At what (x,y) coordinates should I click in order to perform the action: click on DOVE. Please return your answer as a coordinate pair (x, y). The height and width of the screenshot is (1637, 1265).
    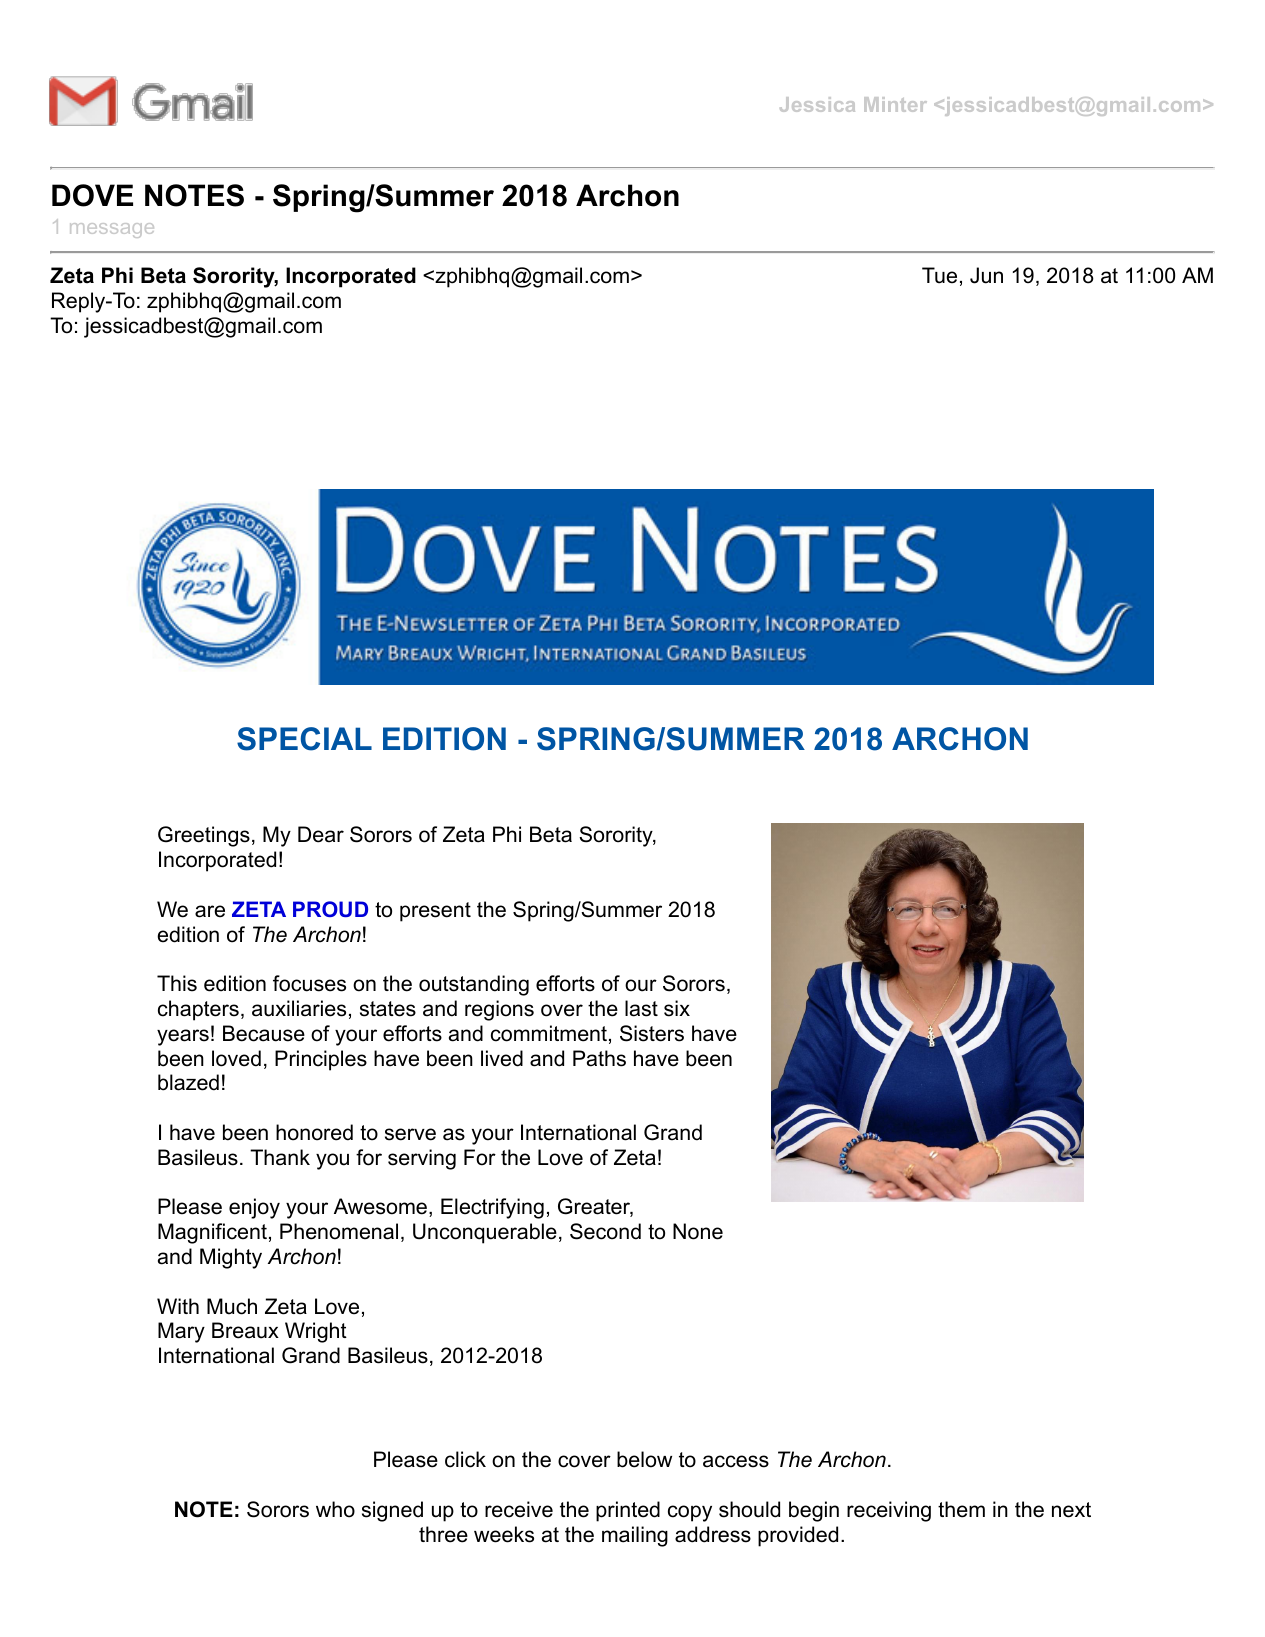
    Looking at the image, I should click on (92, 195).
